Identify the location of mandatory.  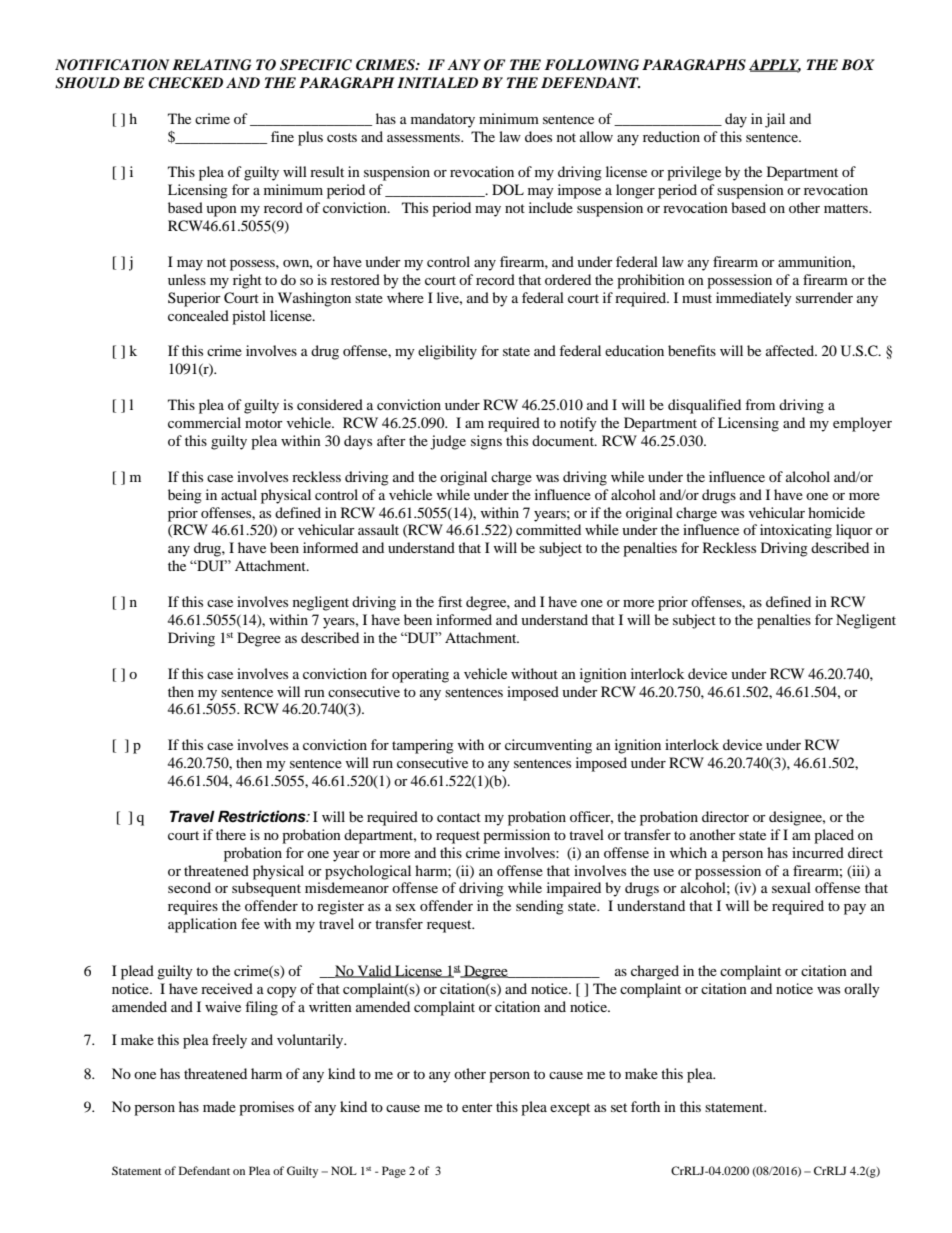
(443, 120).
